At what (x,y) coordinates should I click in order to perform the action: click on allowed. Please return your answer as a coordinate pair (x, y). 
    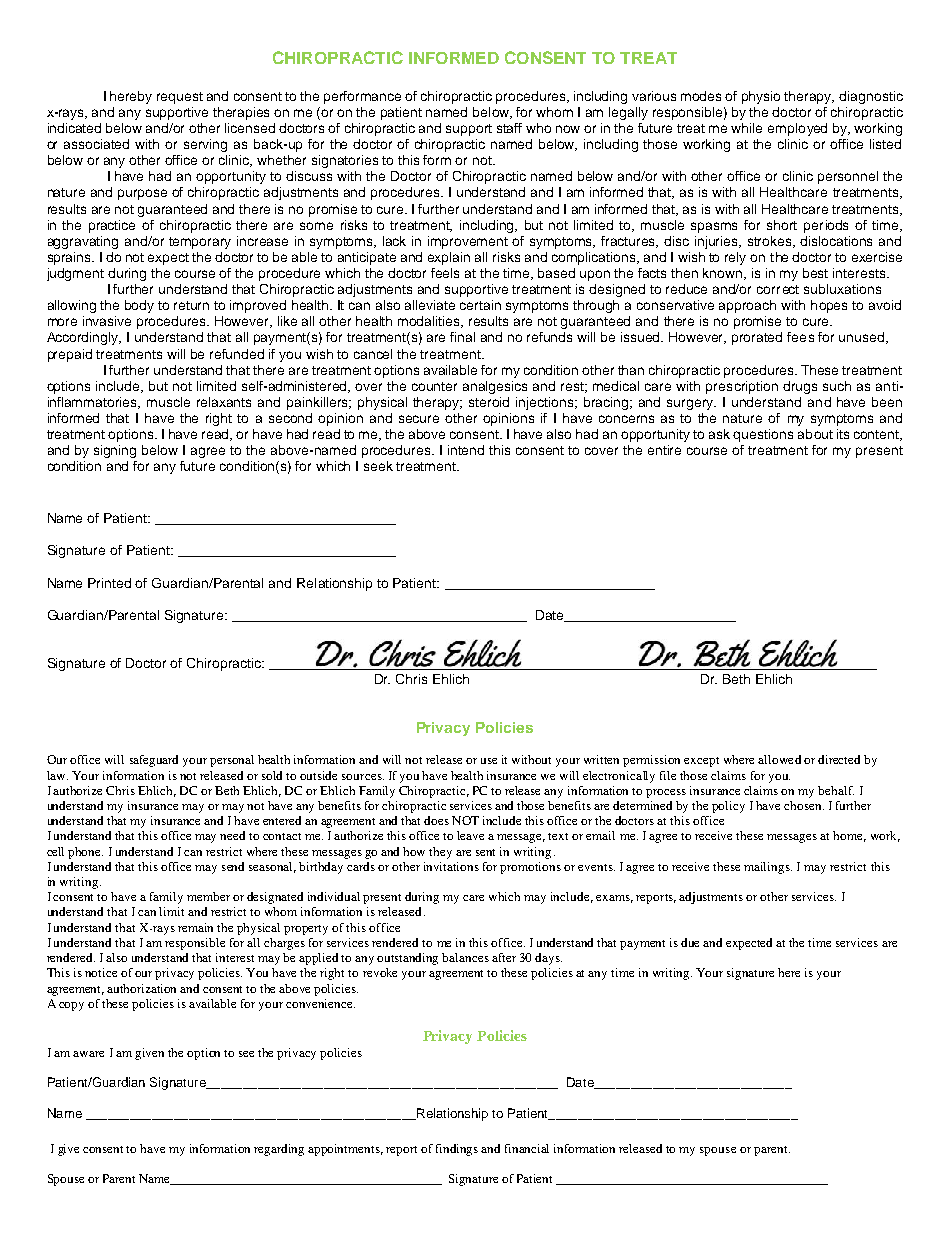
    Looking at the image, I should click on (779, 759).
